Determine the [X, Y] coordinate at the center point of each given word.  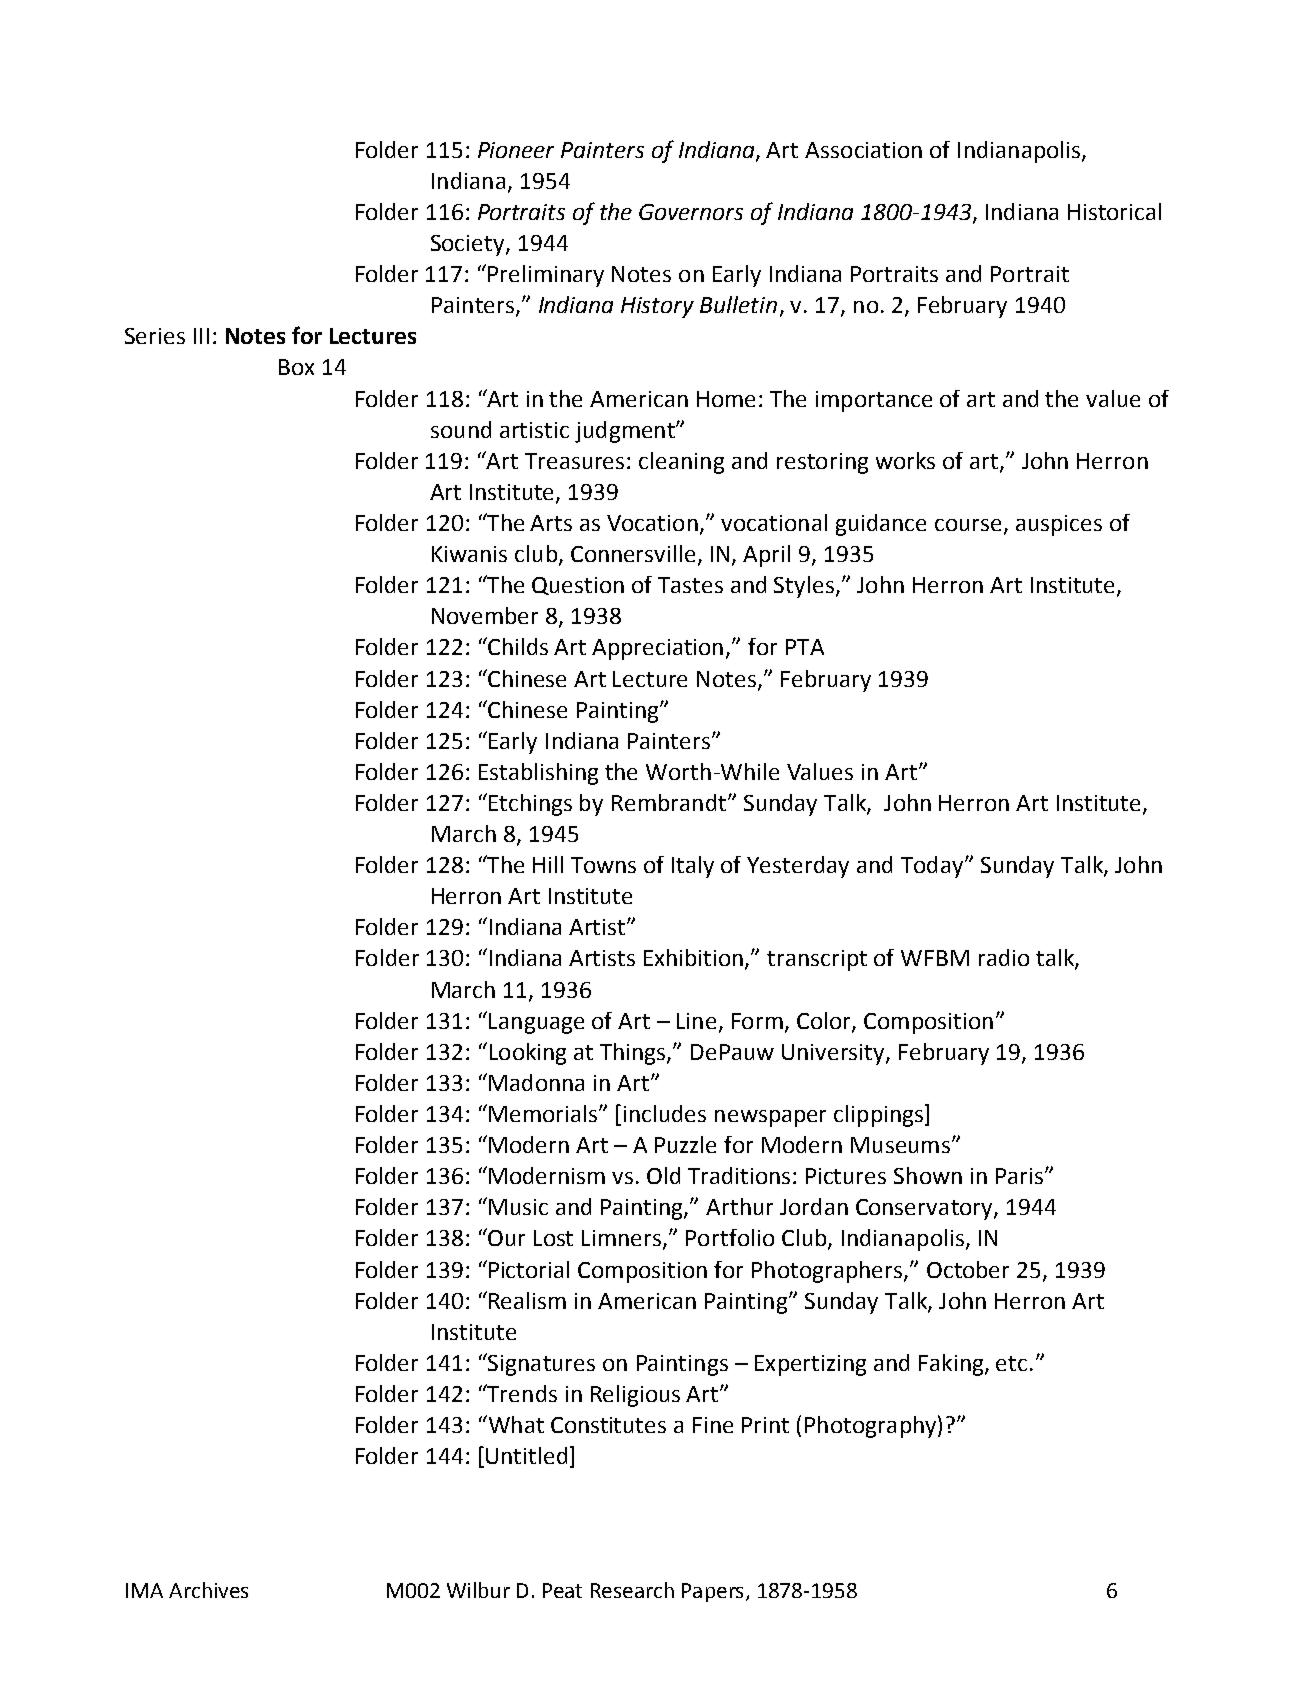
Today [933, 867]
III [201, 336]
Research [632, 1590]
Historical [1114, 211]
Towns [603, 865]
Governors [691, 212]
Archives [208, 1590]
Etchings [530, 805]
